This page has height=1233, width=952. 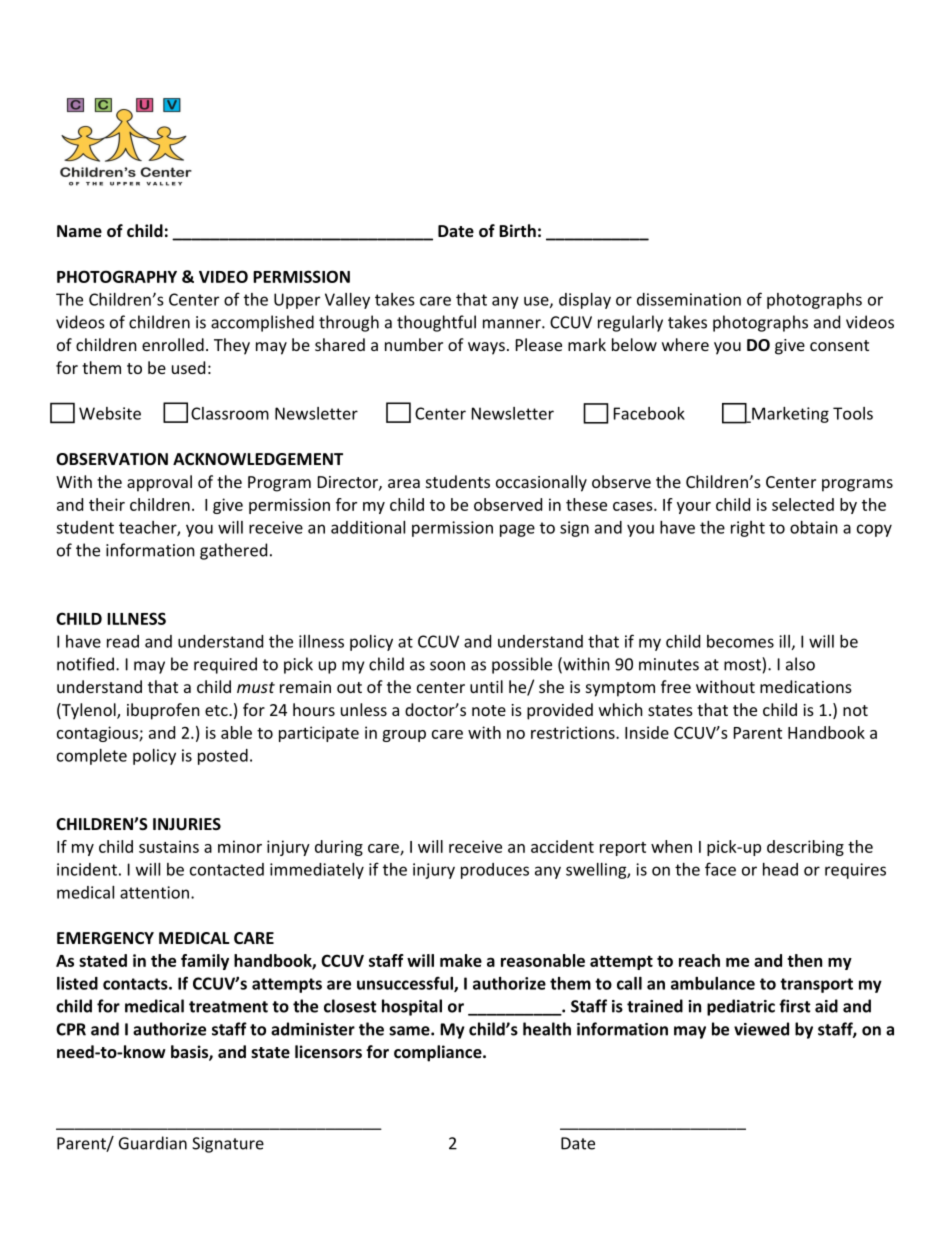 I want to click on medications, so click(x=806, y=686).
